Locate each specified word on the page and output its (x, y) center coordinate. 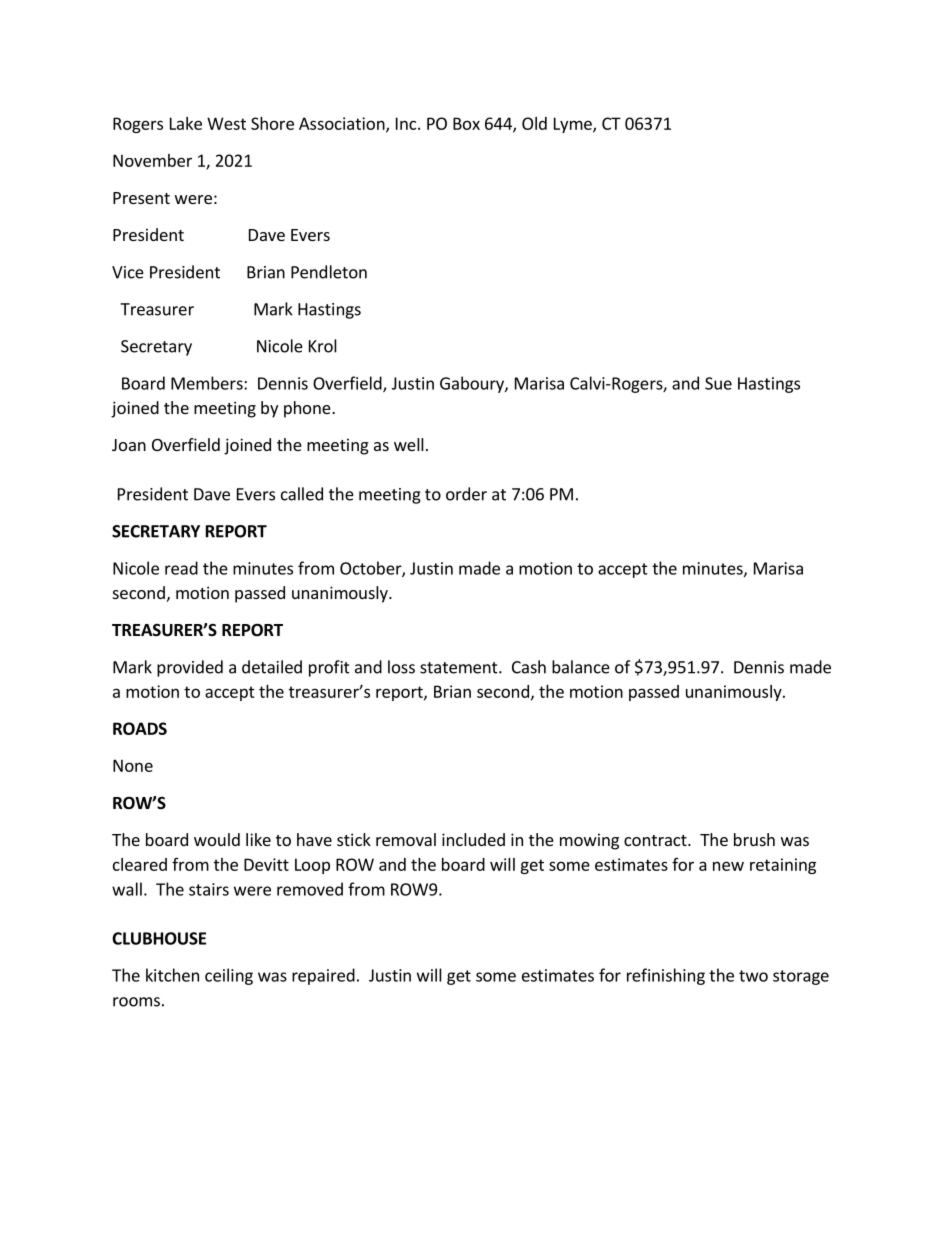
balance (581, 667)
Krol (323, 346)
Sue (718, 383)
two (753, 976)
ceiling (229, 976)
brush (754, 839)
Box (466, 123)
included (473, 839)
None (133, 765)
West (226, 123)
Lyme (574, 125)
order (466, 494)
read (181, 568)
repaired (323, 976)
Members (208, 383)
